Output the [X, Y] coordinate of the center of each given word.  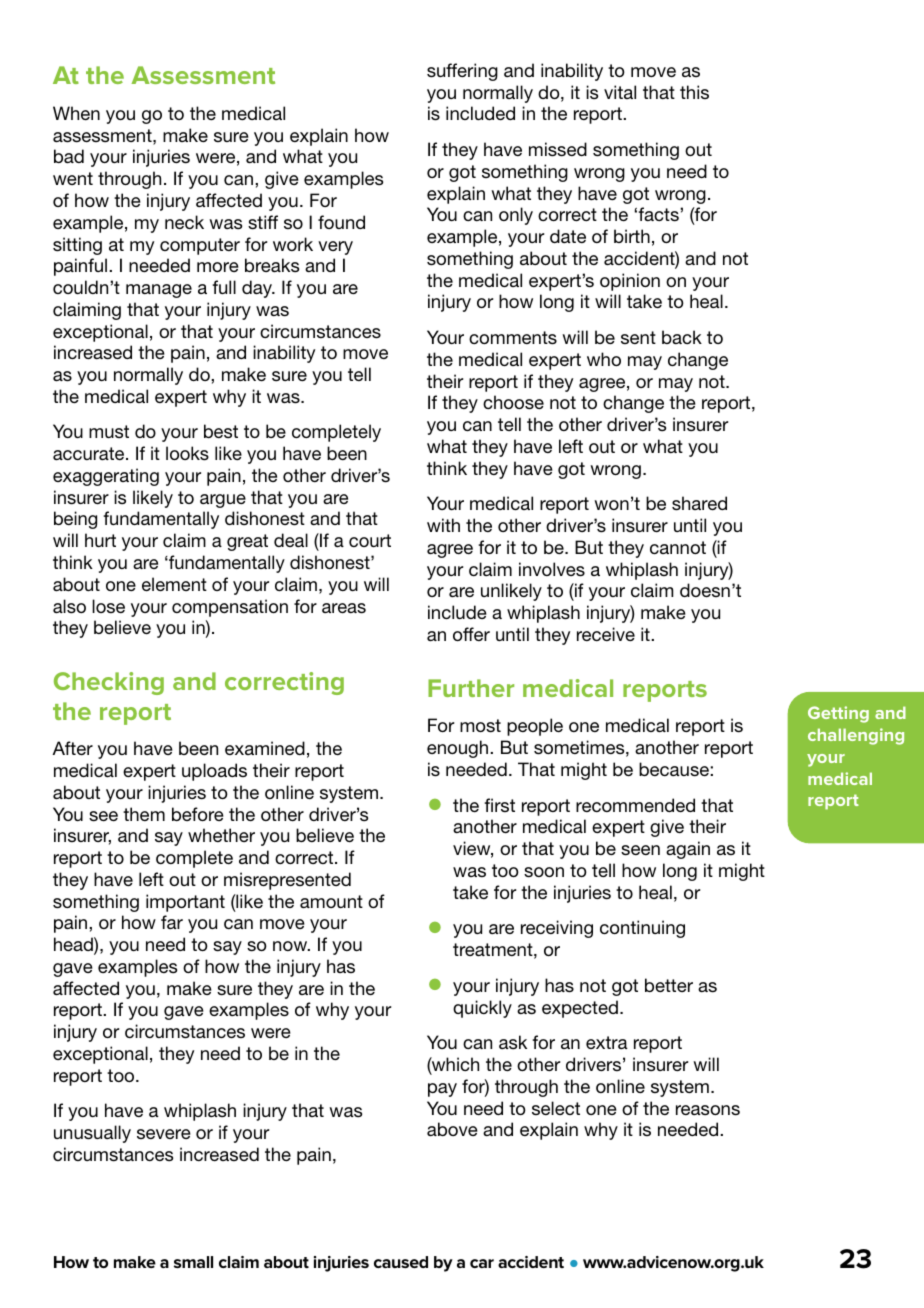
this [694, 92]
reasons [708, 1110]
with [443, 525]
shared [699, 503]
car [482, 1263]
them [144, 814]
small [193, 1262]
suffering [462, 72]
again [688, 850]
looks [187, 453]
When [76, 113]
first [499, 805]
